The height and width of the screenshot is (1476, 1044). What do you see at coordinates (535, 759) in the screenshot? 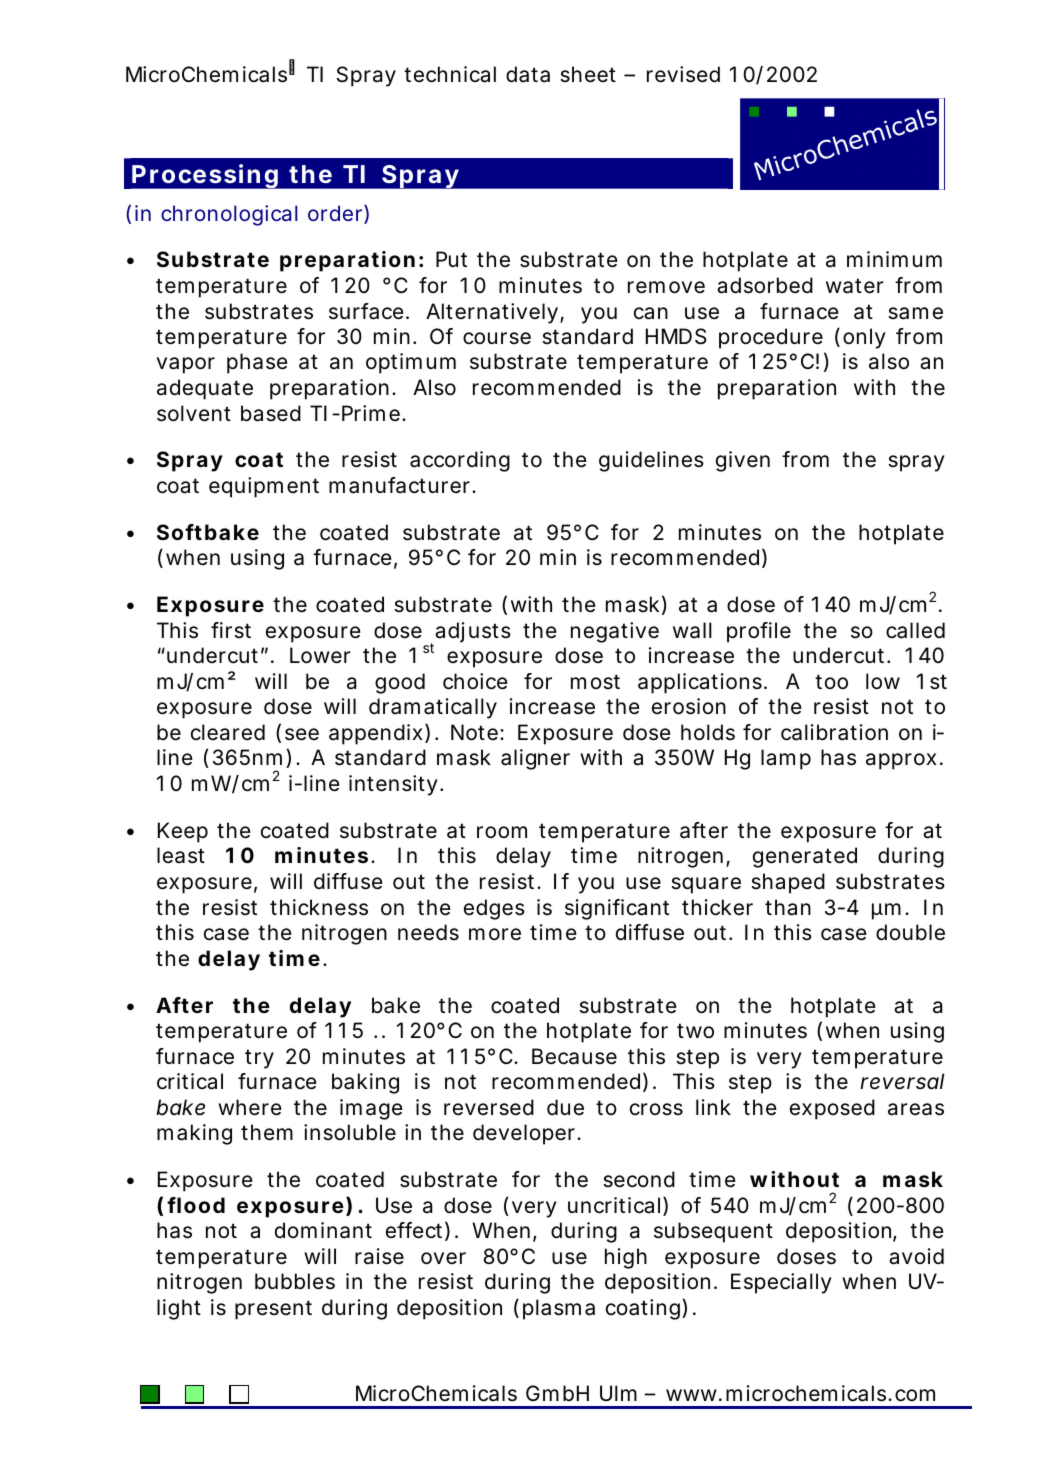
I see `aligner` at bounding box center [535, 759].
